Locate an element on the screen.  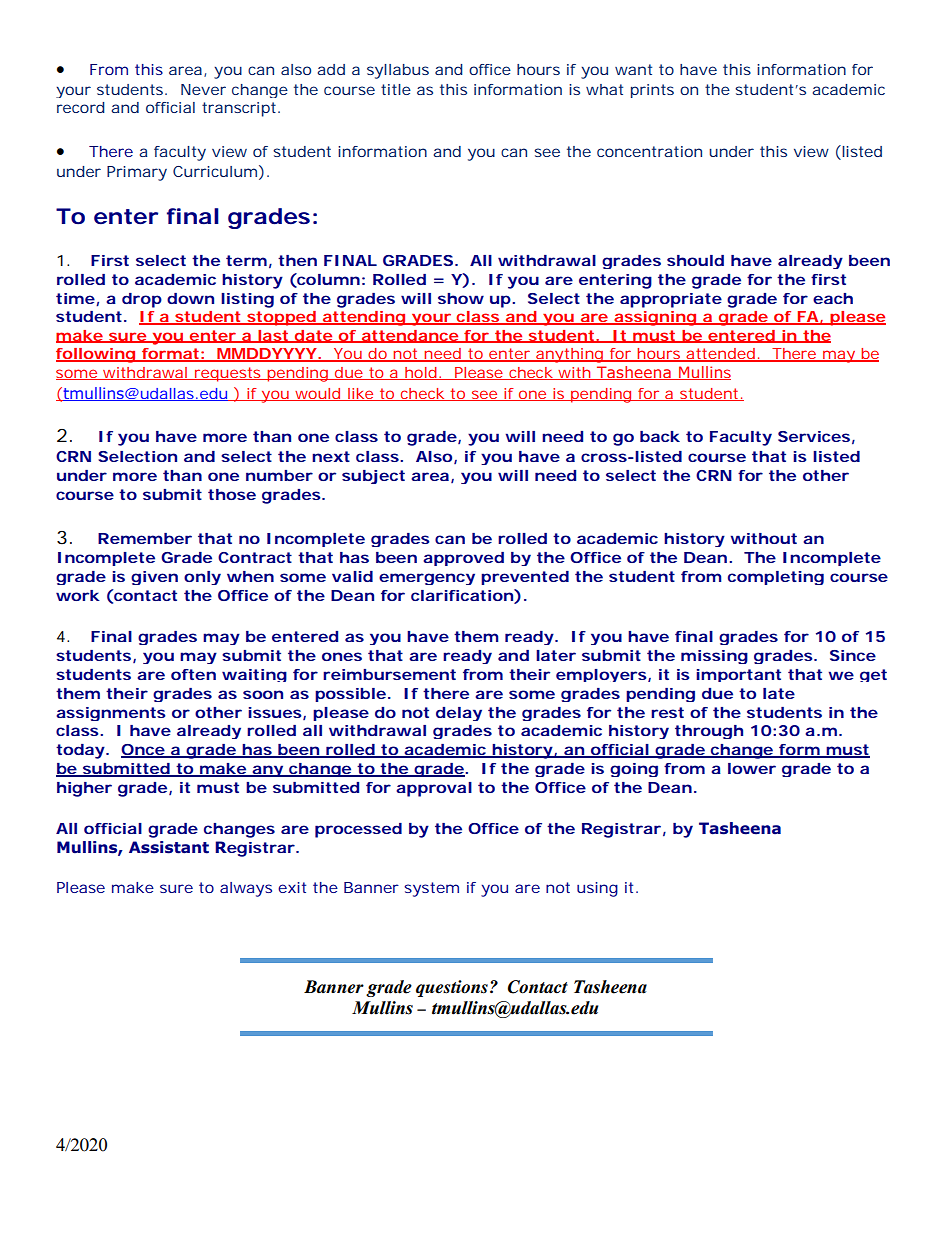
requests is located at coordinates (228, 374).
